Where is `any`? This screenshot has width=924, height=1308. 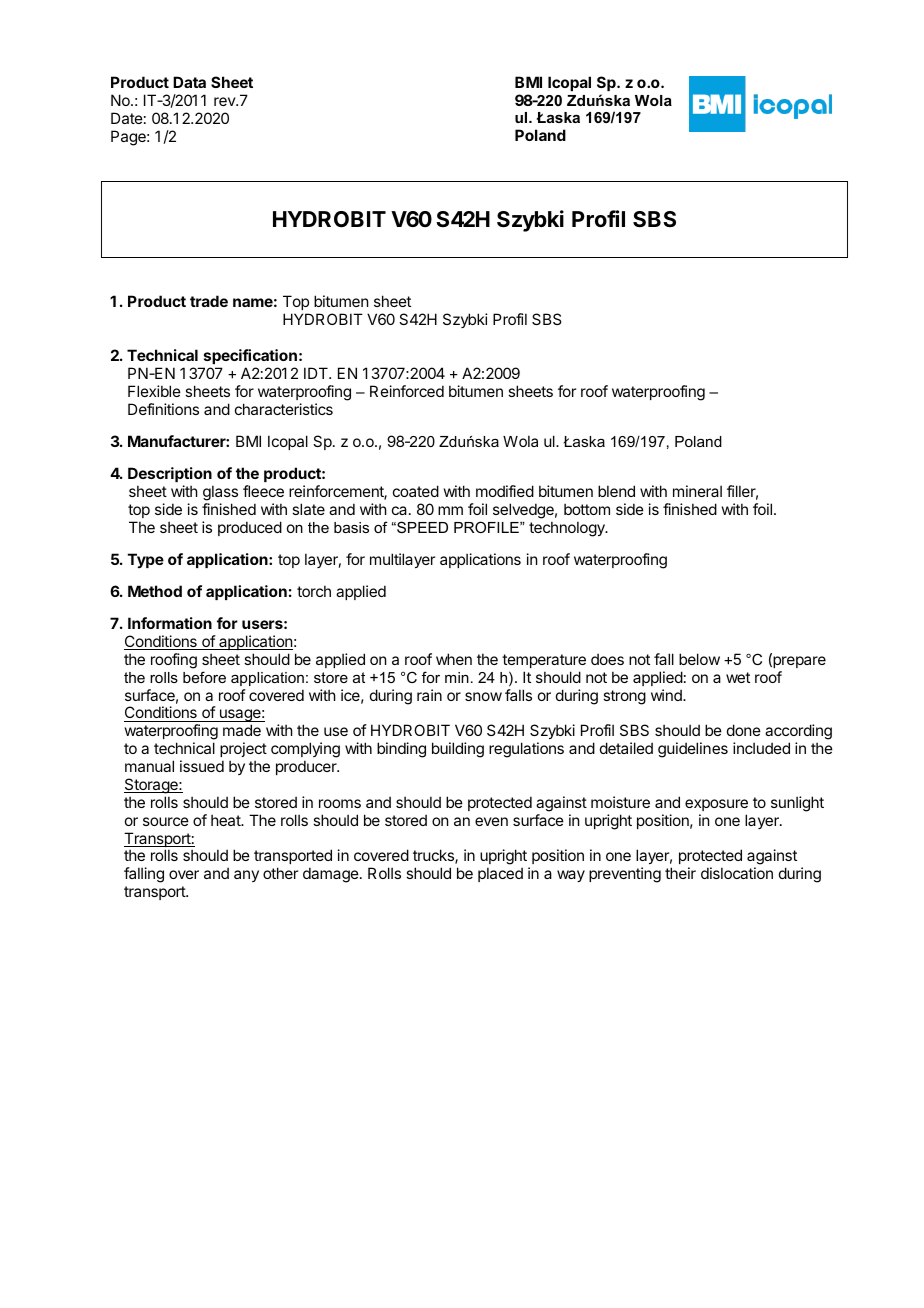 any is located at coordinates (246, 876).
